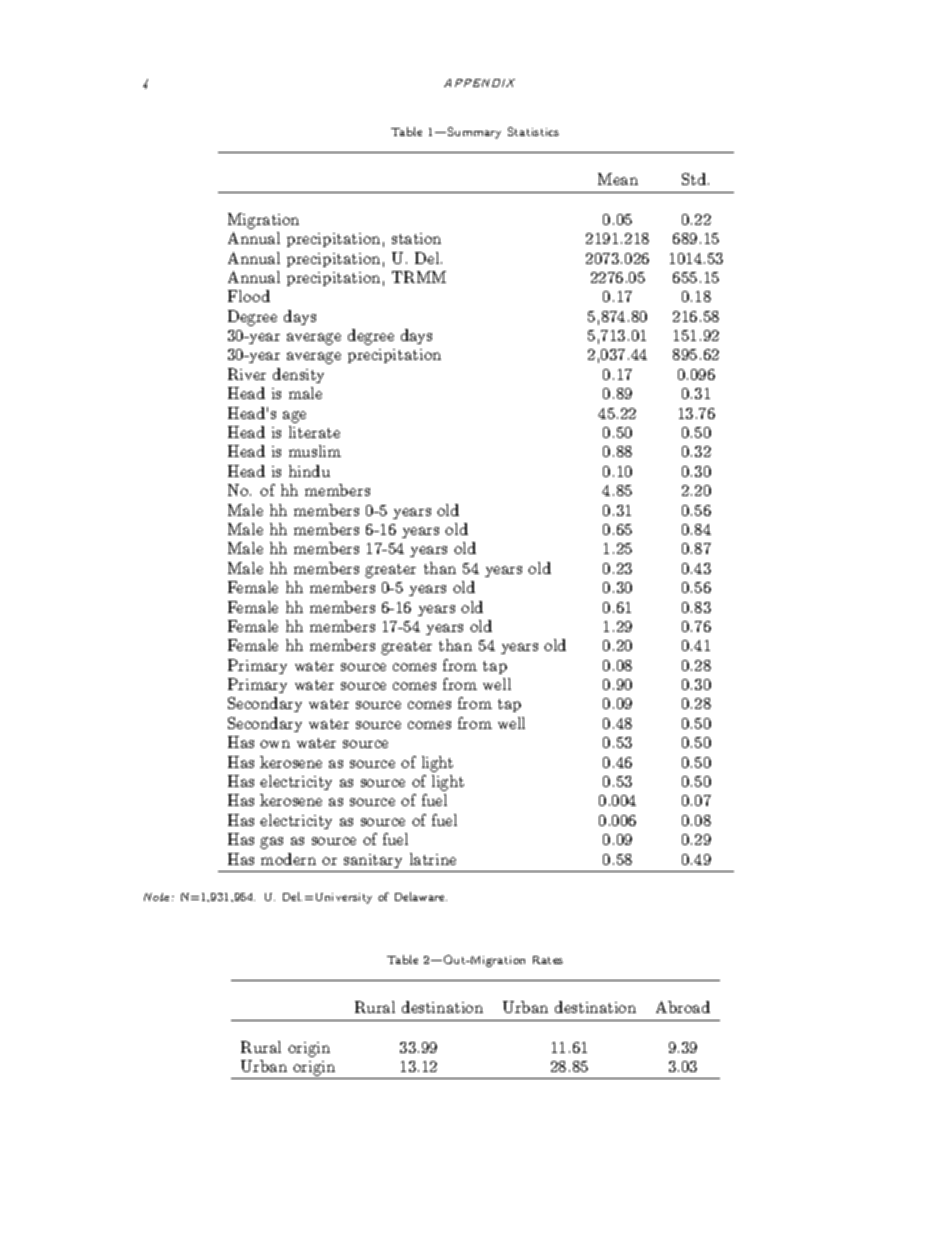 The height and width of the image is (1233, 952). What do you see at coordinates (314, 432) in the image?
I see `literate` at bounding box center [314, 432].
